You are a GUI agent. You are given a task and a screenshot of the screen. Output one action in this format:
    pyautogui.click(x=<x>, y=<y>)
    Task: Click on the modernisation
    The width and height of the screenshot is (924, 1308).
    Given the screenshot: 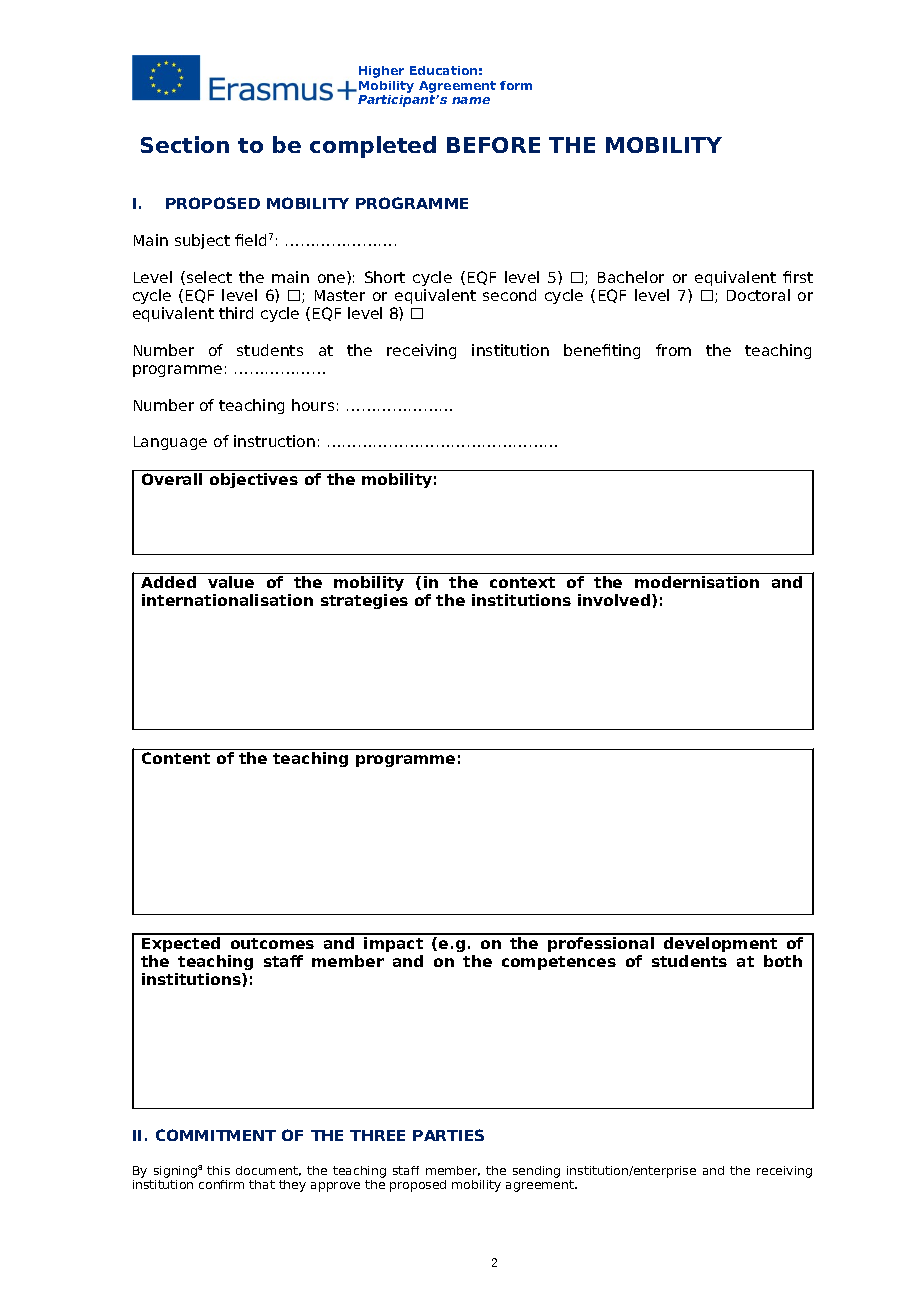 What is the action you would take?
    pyautogui.click(x=697, y=582)
